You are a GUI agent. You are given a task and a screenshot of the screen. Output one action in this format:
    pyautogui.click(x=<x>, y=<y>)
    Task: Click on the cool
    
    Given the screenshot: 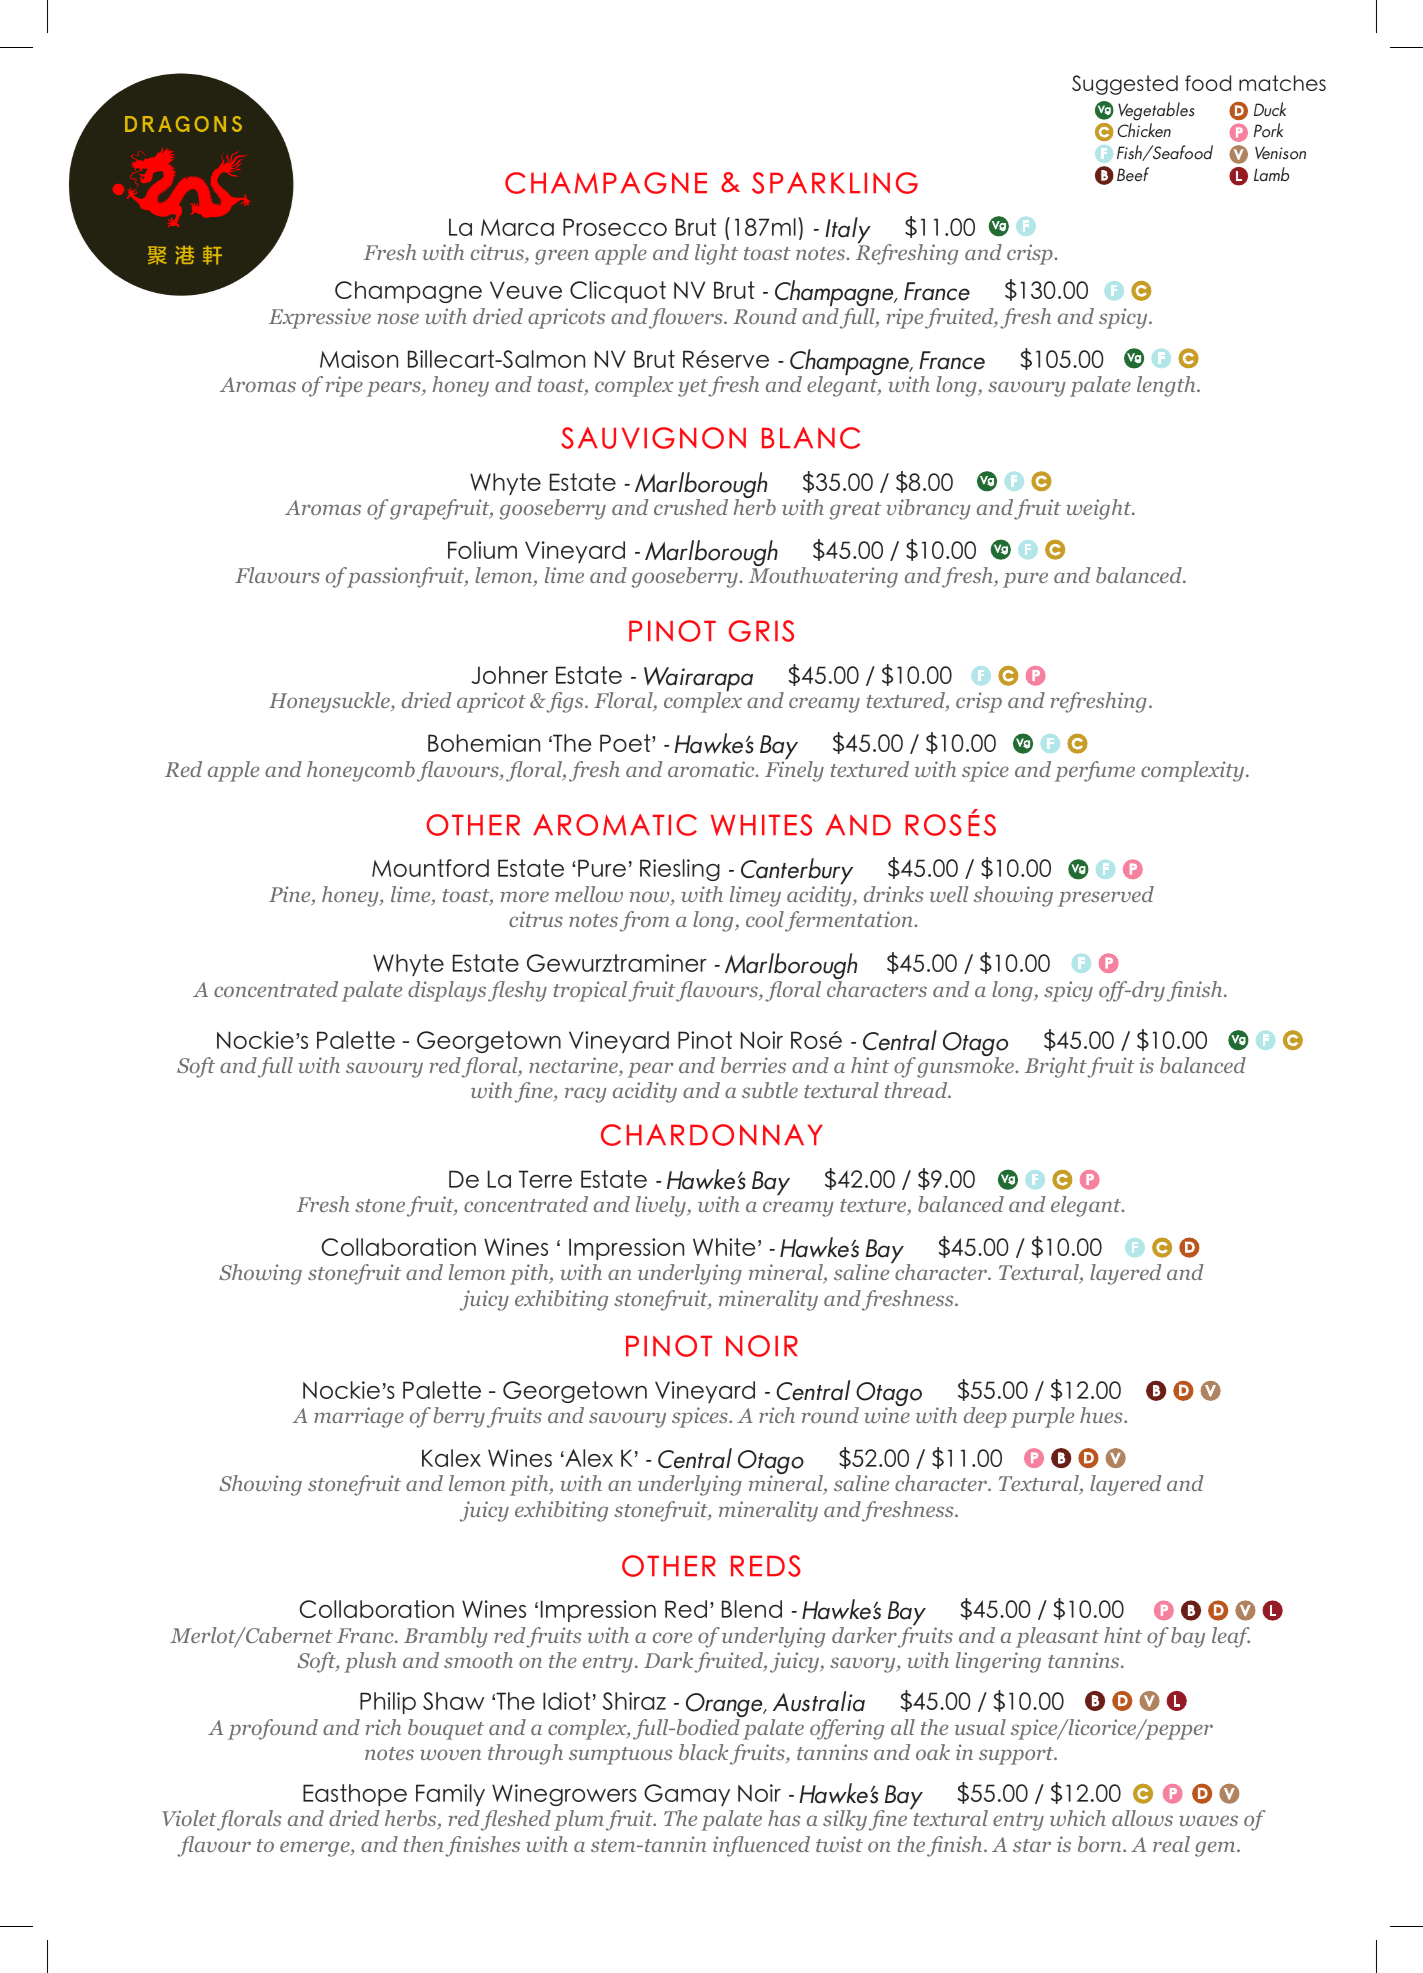 What is the action you would take?
    pyautogui.click(x=765, y=919)
